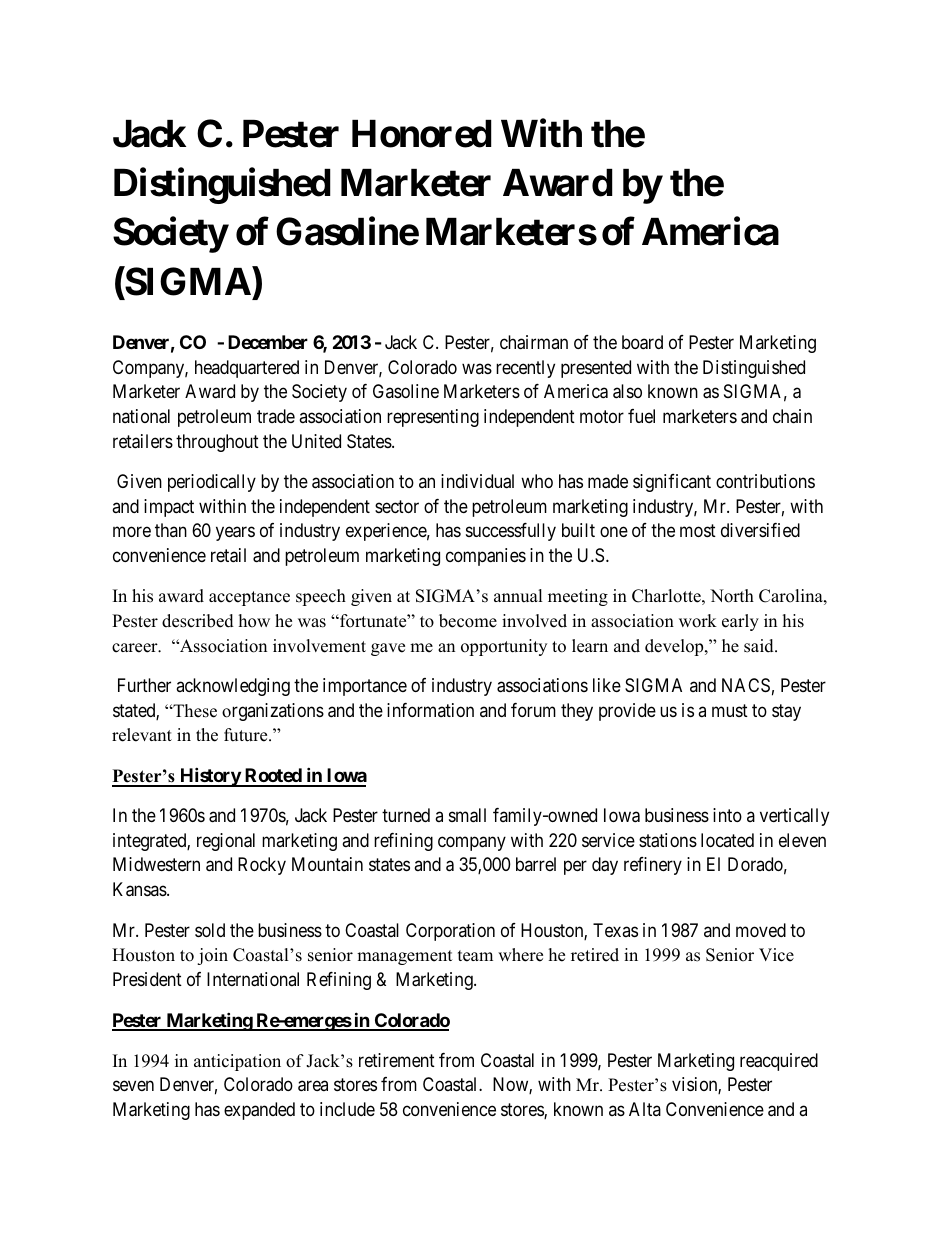 The width and height of the screenshot is (952, 1233). I want to click on small, so click(467, 815).
